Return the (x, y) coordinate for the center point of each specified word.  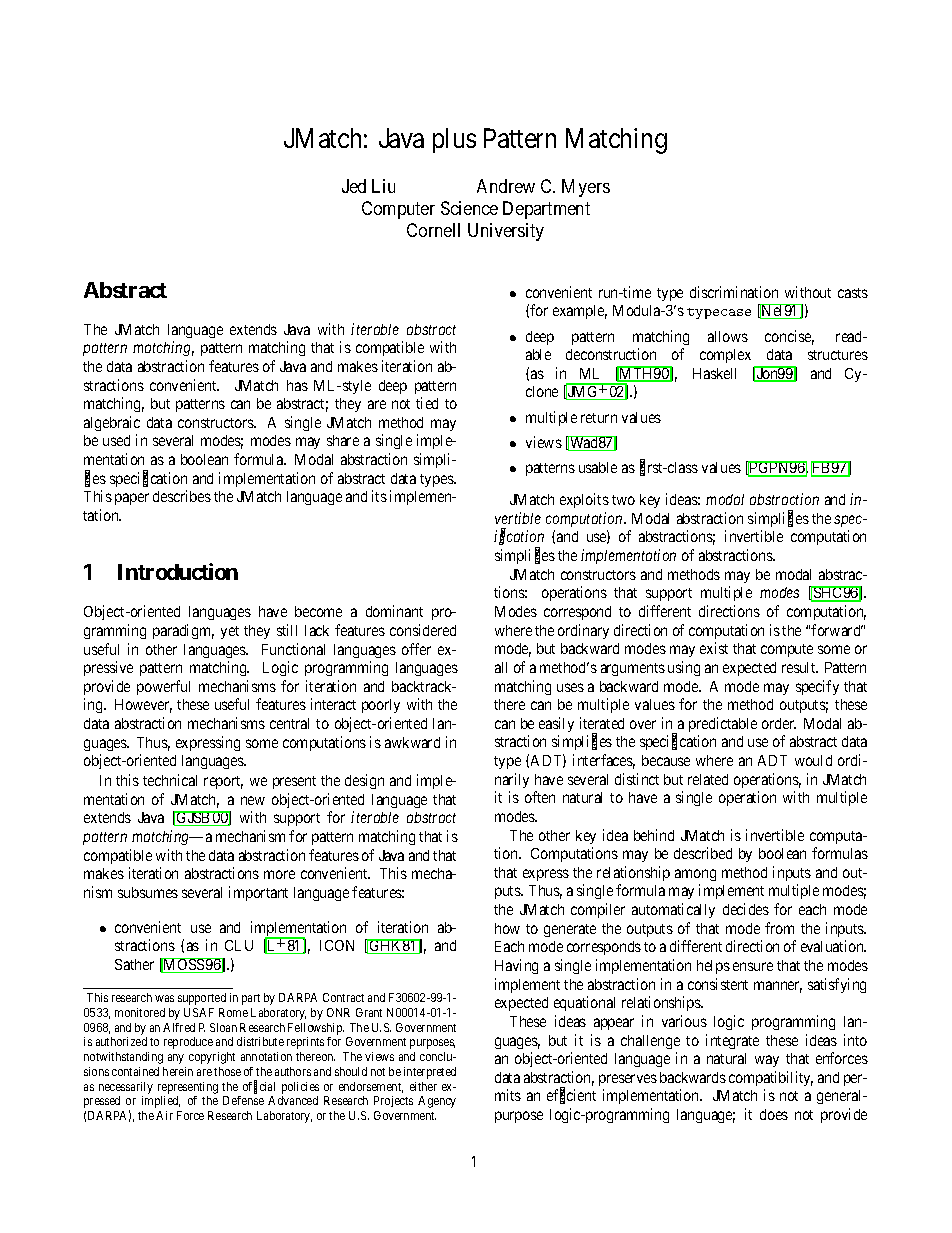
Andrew (506, 186)
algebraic (112, 423)
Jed (354, 186)
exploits (584, 500)
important (258, 893)
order (779, 723)
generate (570, 930)
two (623, 500)
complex (725, 356)
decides (746, 909)
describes (182, 496)
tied (427, 403)
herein (178, 1071)
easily (556, 724)
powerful (163, 687)
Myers (586, 188)
